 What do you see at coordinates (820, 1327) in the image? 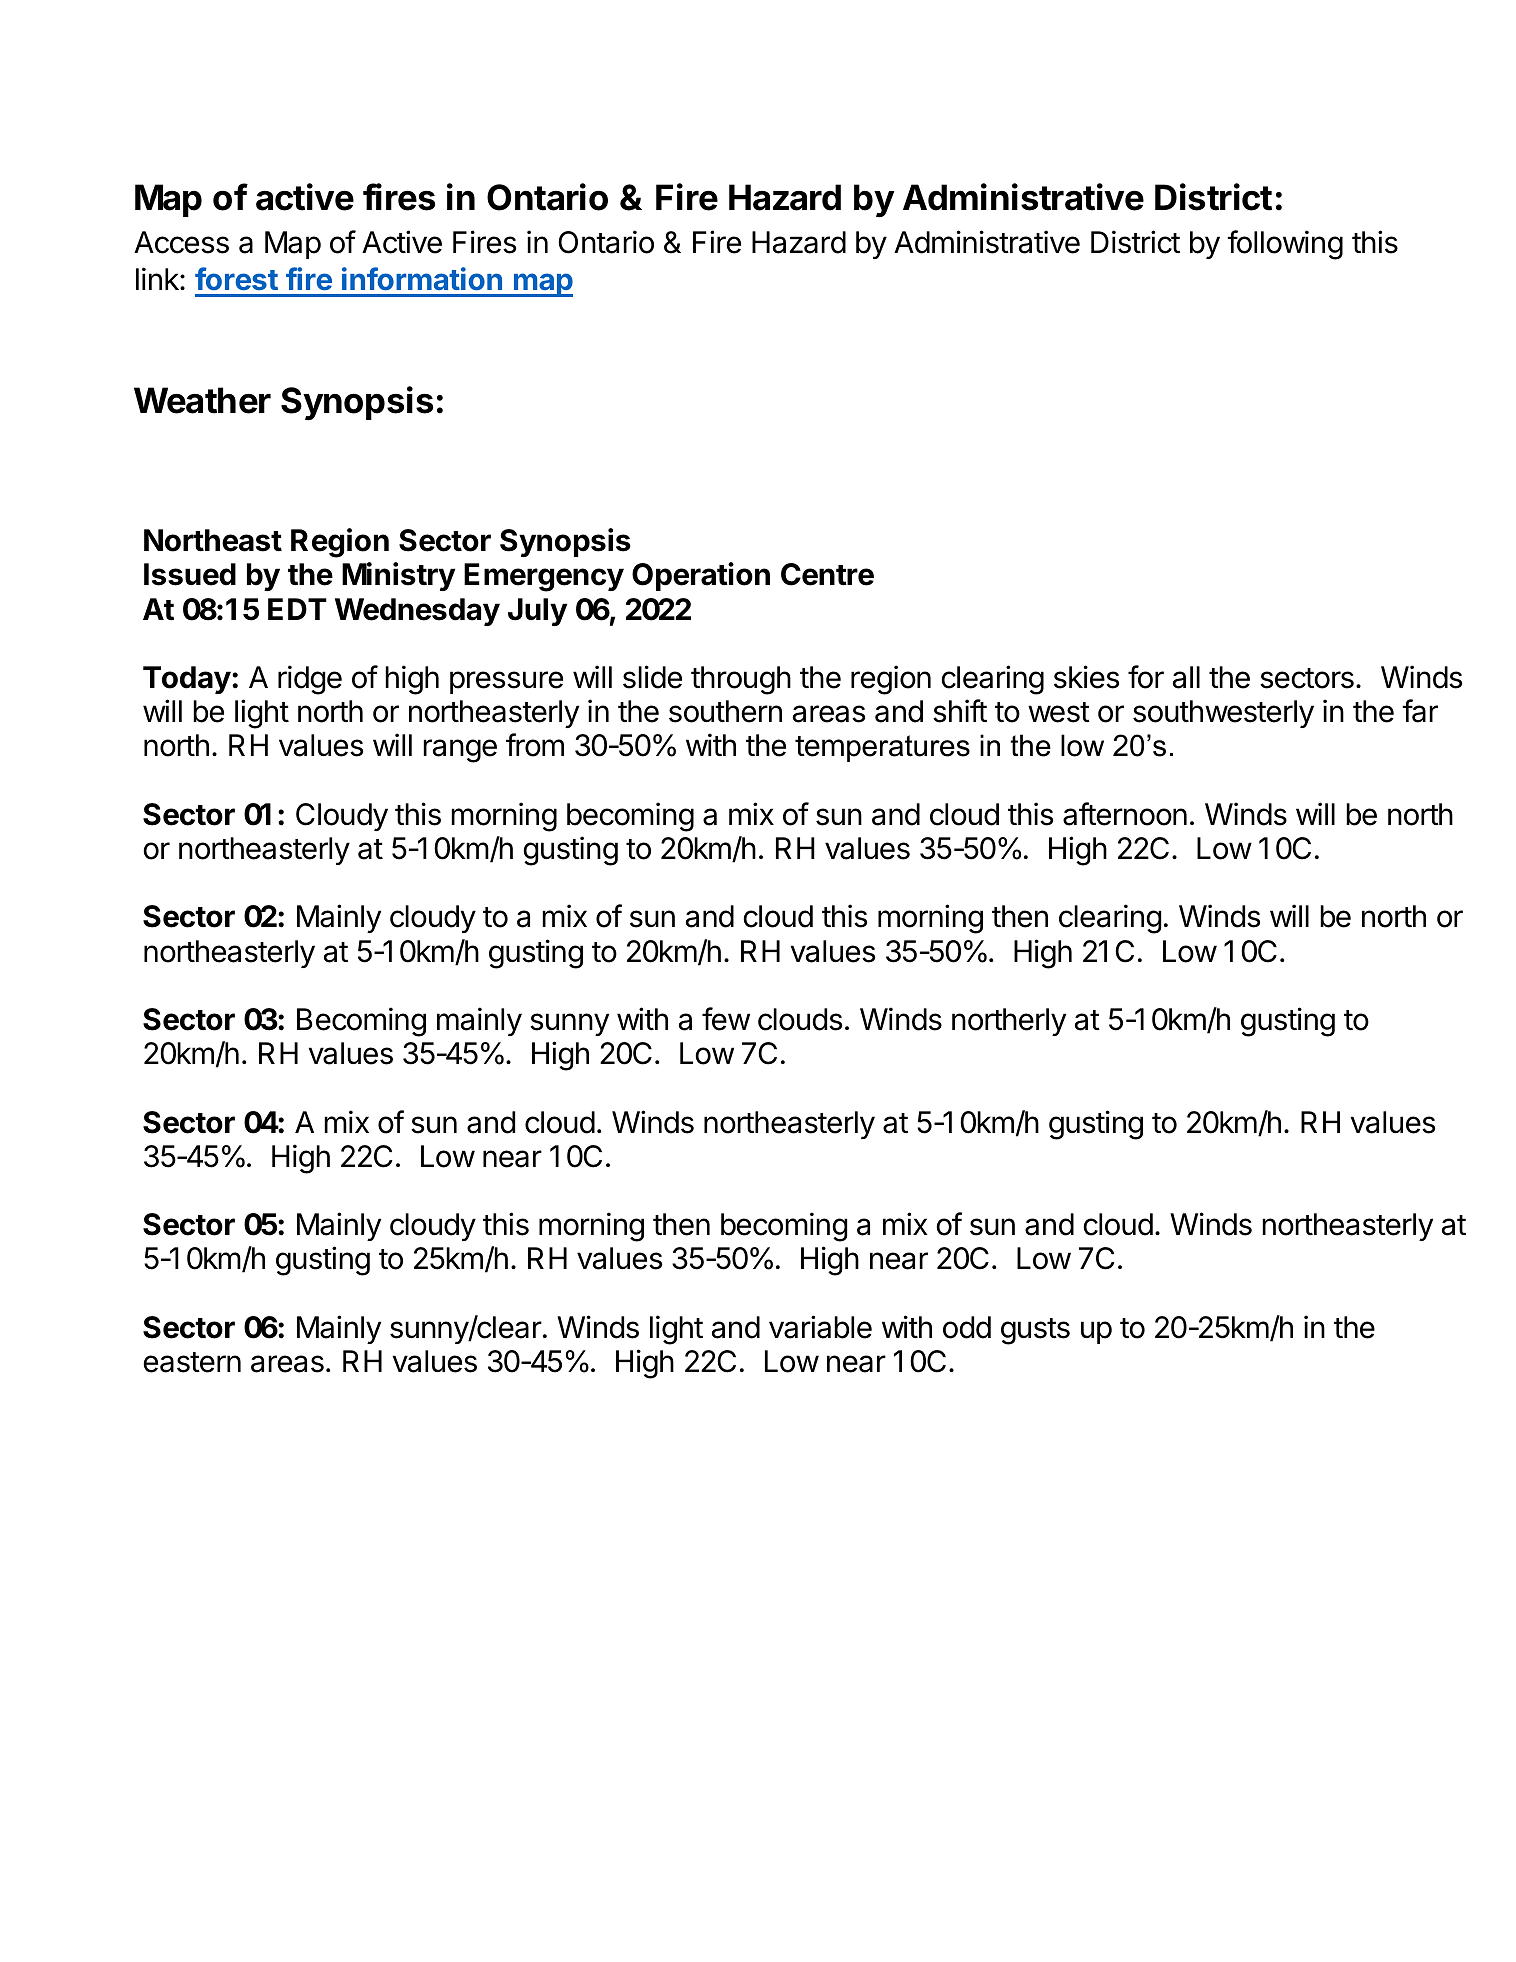
I see `variable` at bounding box center [820, 1327].
